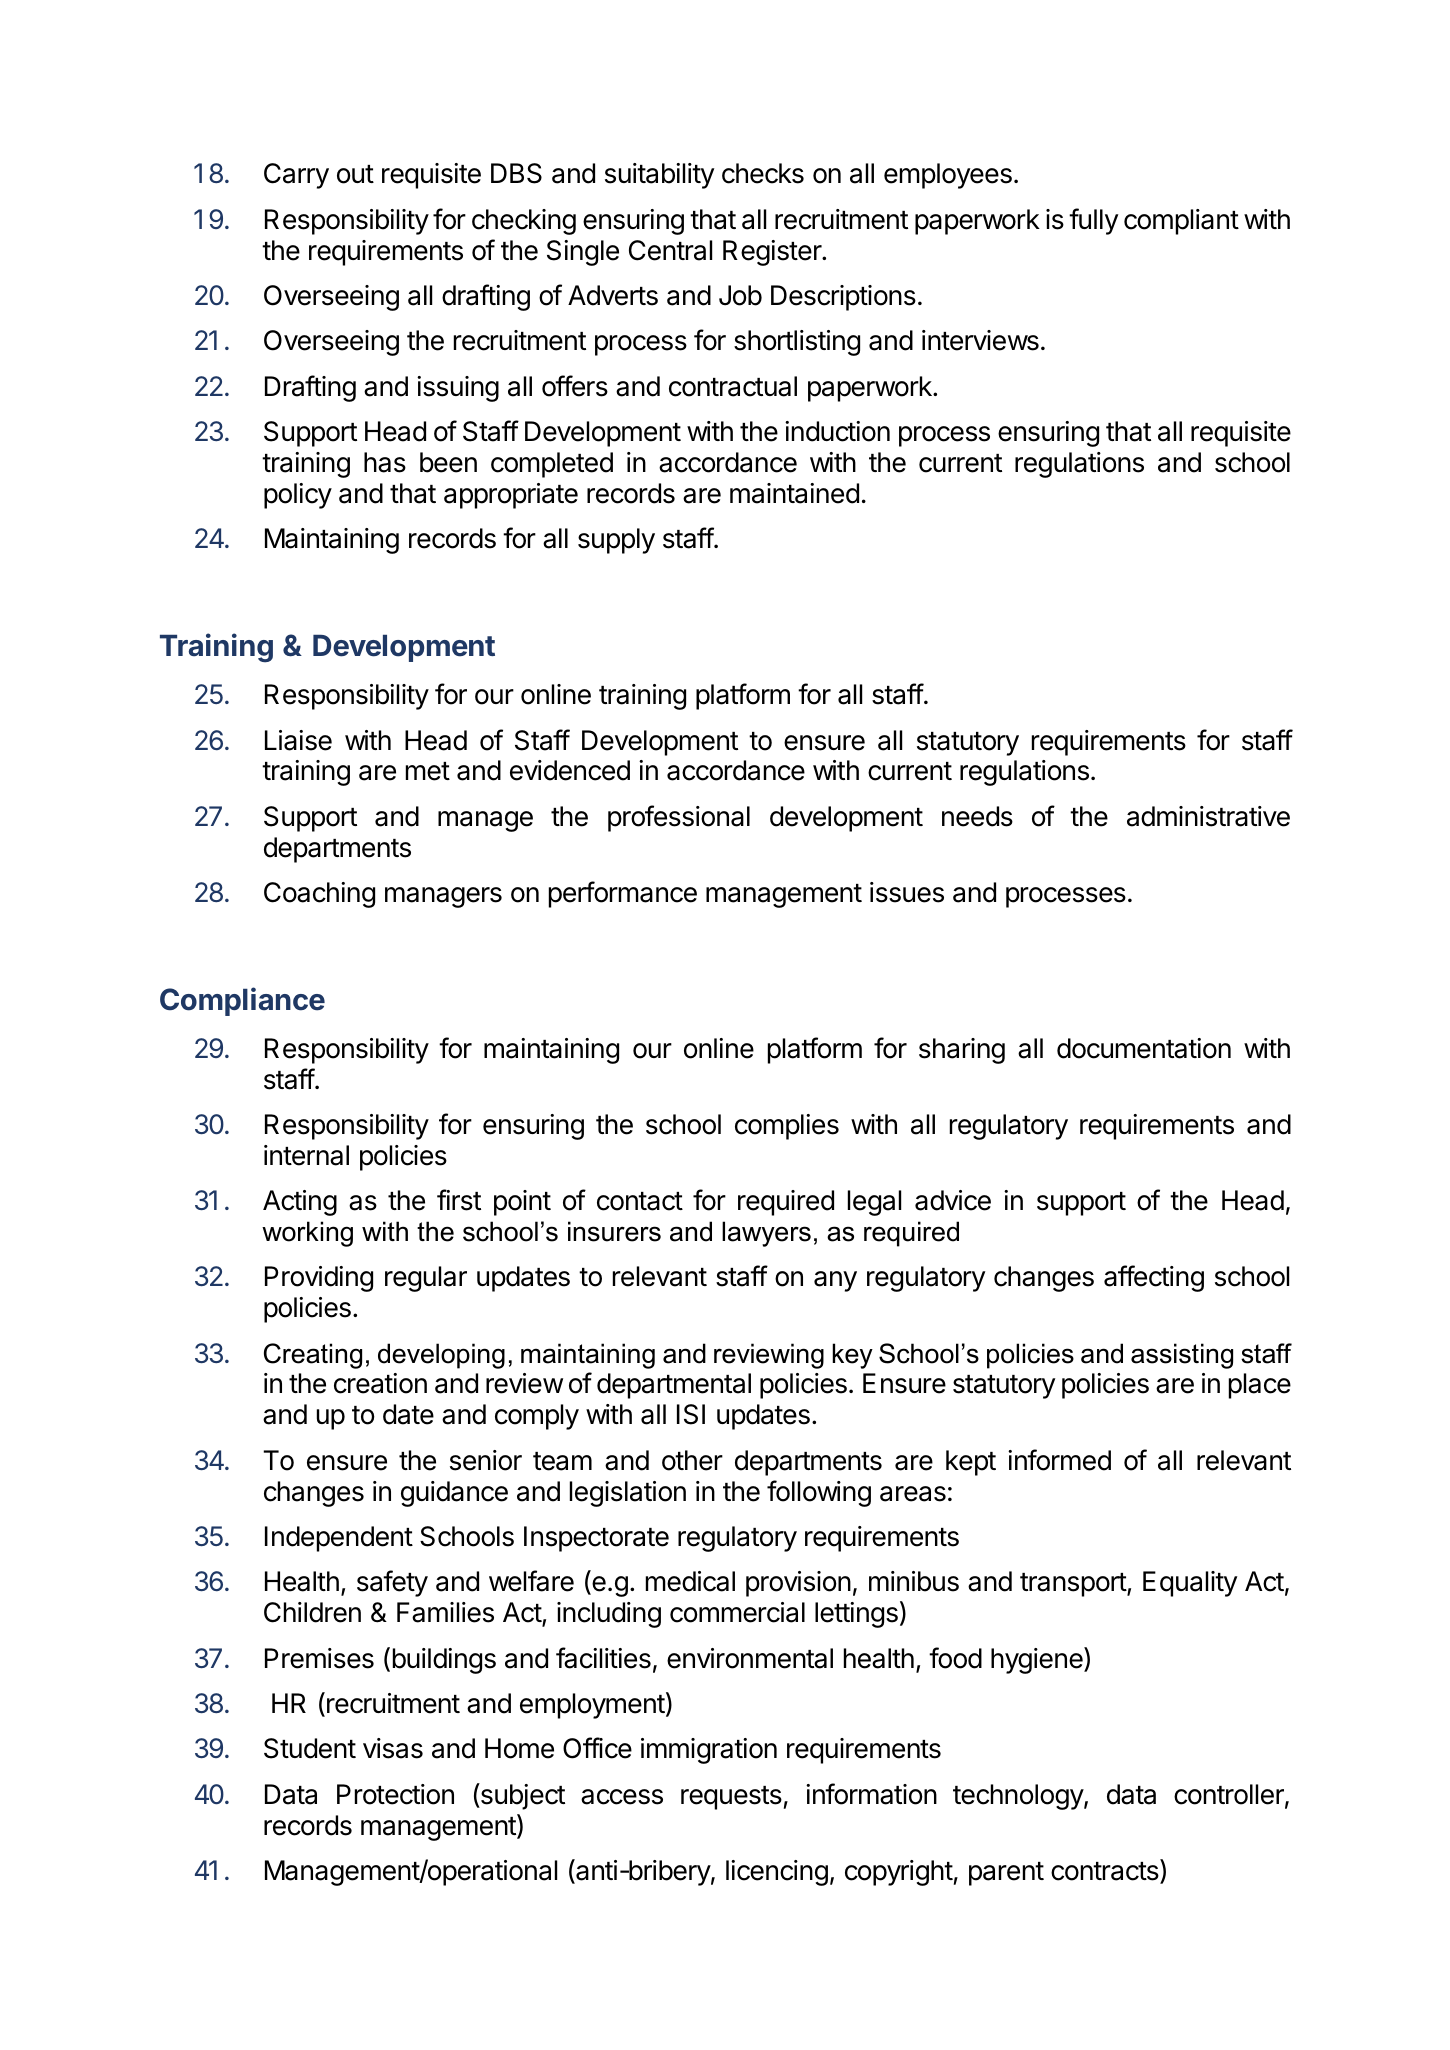  What do you see at coordinates (773, 253) in the screenshot?
I see `Register` at bounding box center [773, 253].
